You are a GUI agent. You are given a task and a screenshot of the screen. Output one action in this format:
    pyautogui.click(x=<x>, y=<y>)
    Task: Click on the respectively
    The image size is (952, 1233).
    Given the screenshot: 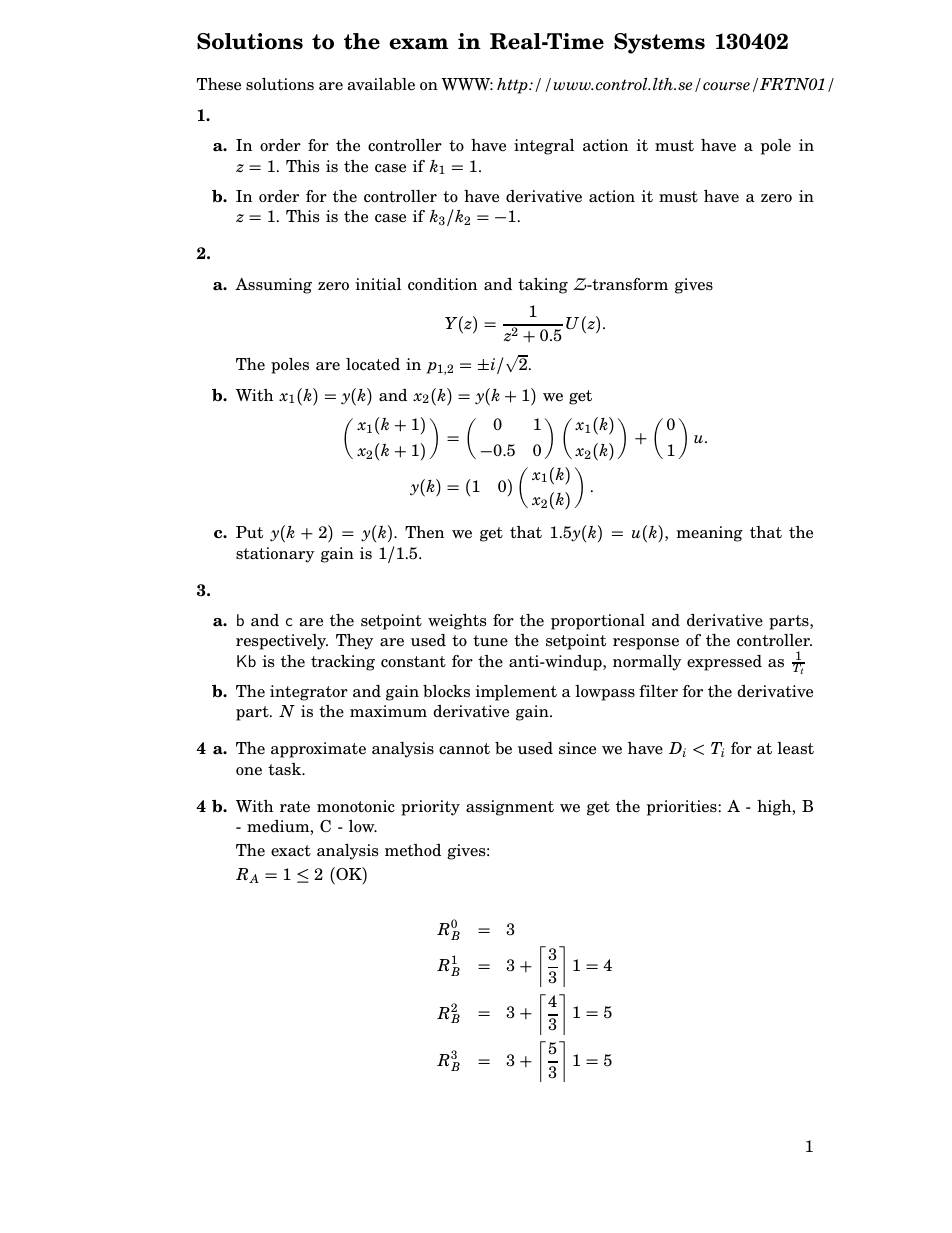 What is the action you would take?
    pyautogui.click(x=282, y=642)
